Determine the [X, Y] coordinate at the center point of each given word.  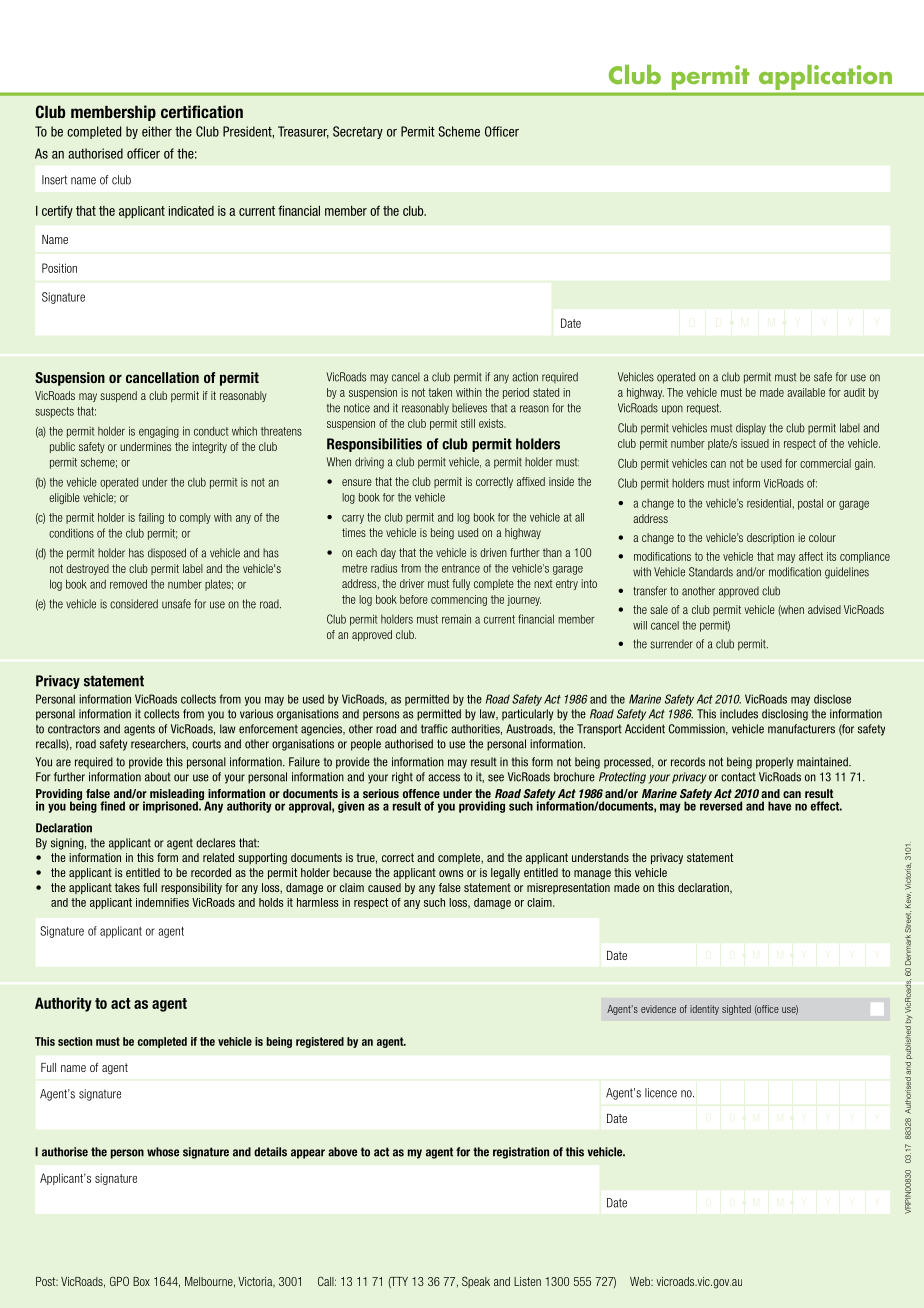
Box [141, 1281]
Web [641, 1281]
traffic [434, 729]
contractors [74, 729]
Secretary [358, 132]
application [825, 77]
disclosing [785, 715]
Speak [476, 1282]
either [157, 131]
